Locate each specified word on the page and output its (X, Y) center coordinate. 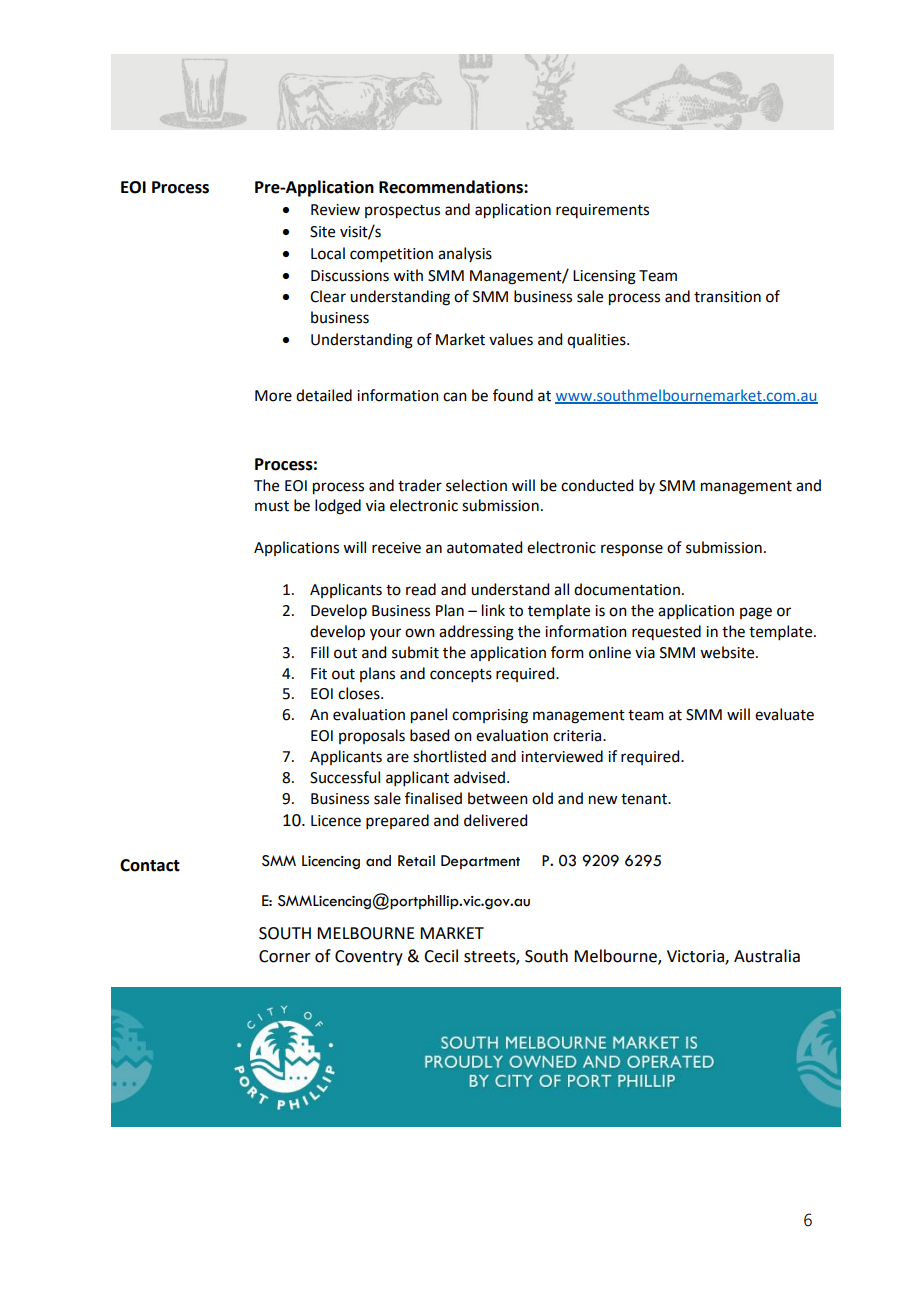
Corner (285, 956)
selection (476, 485)
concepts (461, 675)
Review (335, 210)
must (272, 506)
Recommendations (452, 187)
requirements (602, 211)
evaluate (784, 714)
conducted (597, 485)
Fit (319, 674)
